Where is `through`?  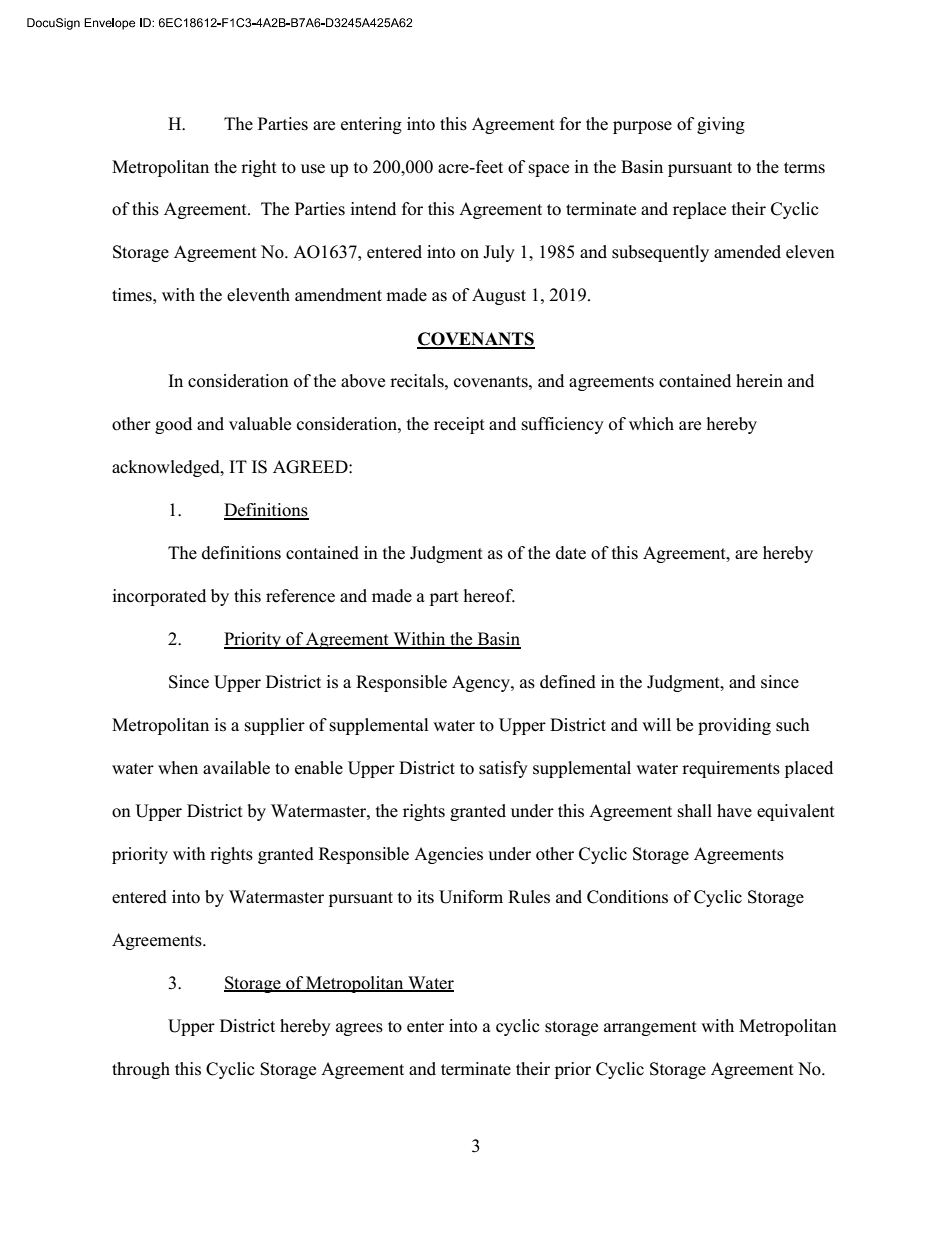 through is located at coordinates (141, 1070).
